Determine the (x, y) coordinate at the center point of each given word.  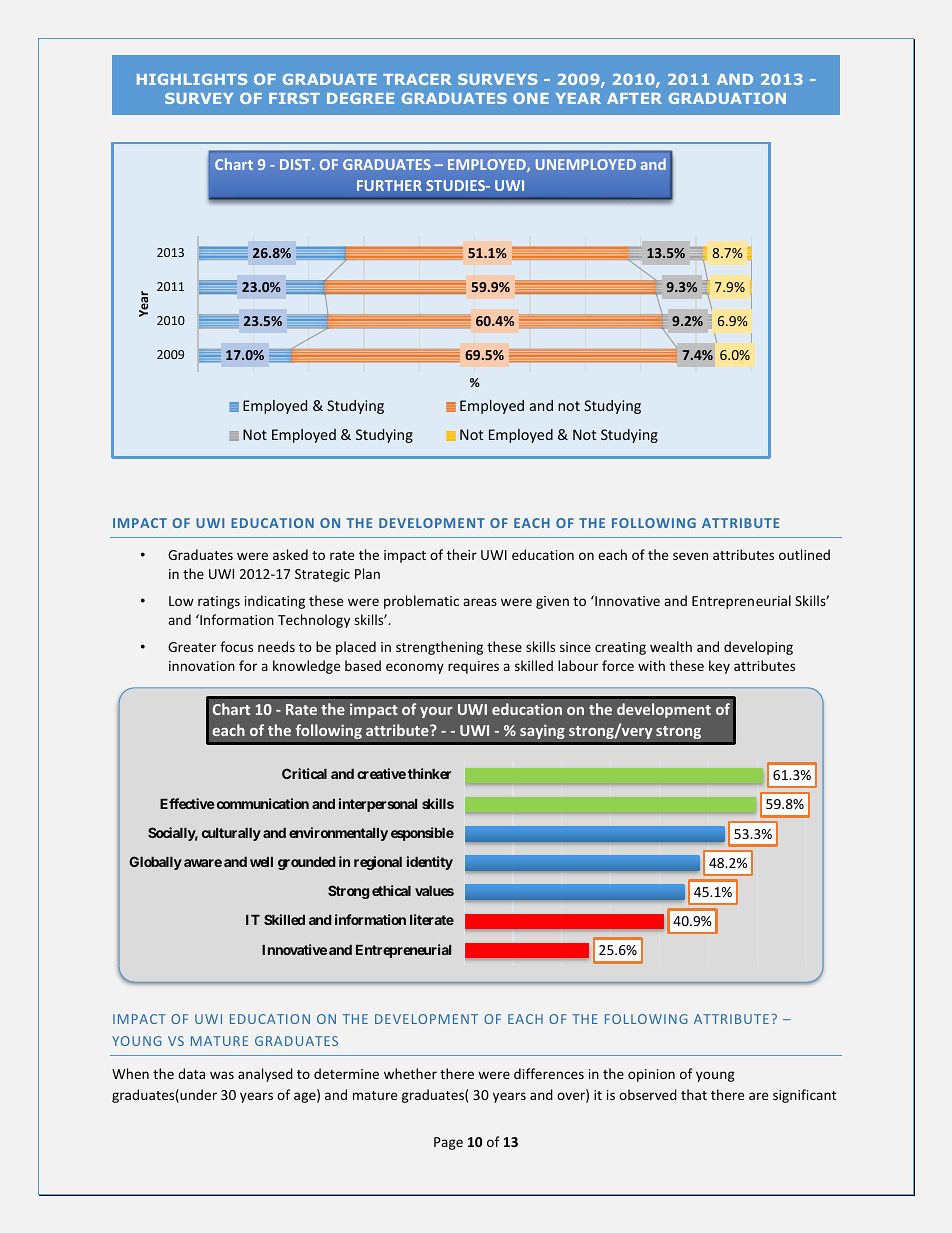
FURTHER (389, 185)
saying (542, 732)
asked (290, 554)
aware (203, 863)
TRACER (417, 79)
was (222, 1075)
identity (430, 863)
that (694, 1094)
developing (758, 648)
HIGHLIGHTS (192, 79)
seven (690, 556)
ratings (219, 602)
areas (480, 602)
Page (448, 1143)
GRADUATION (727, 98)
